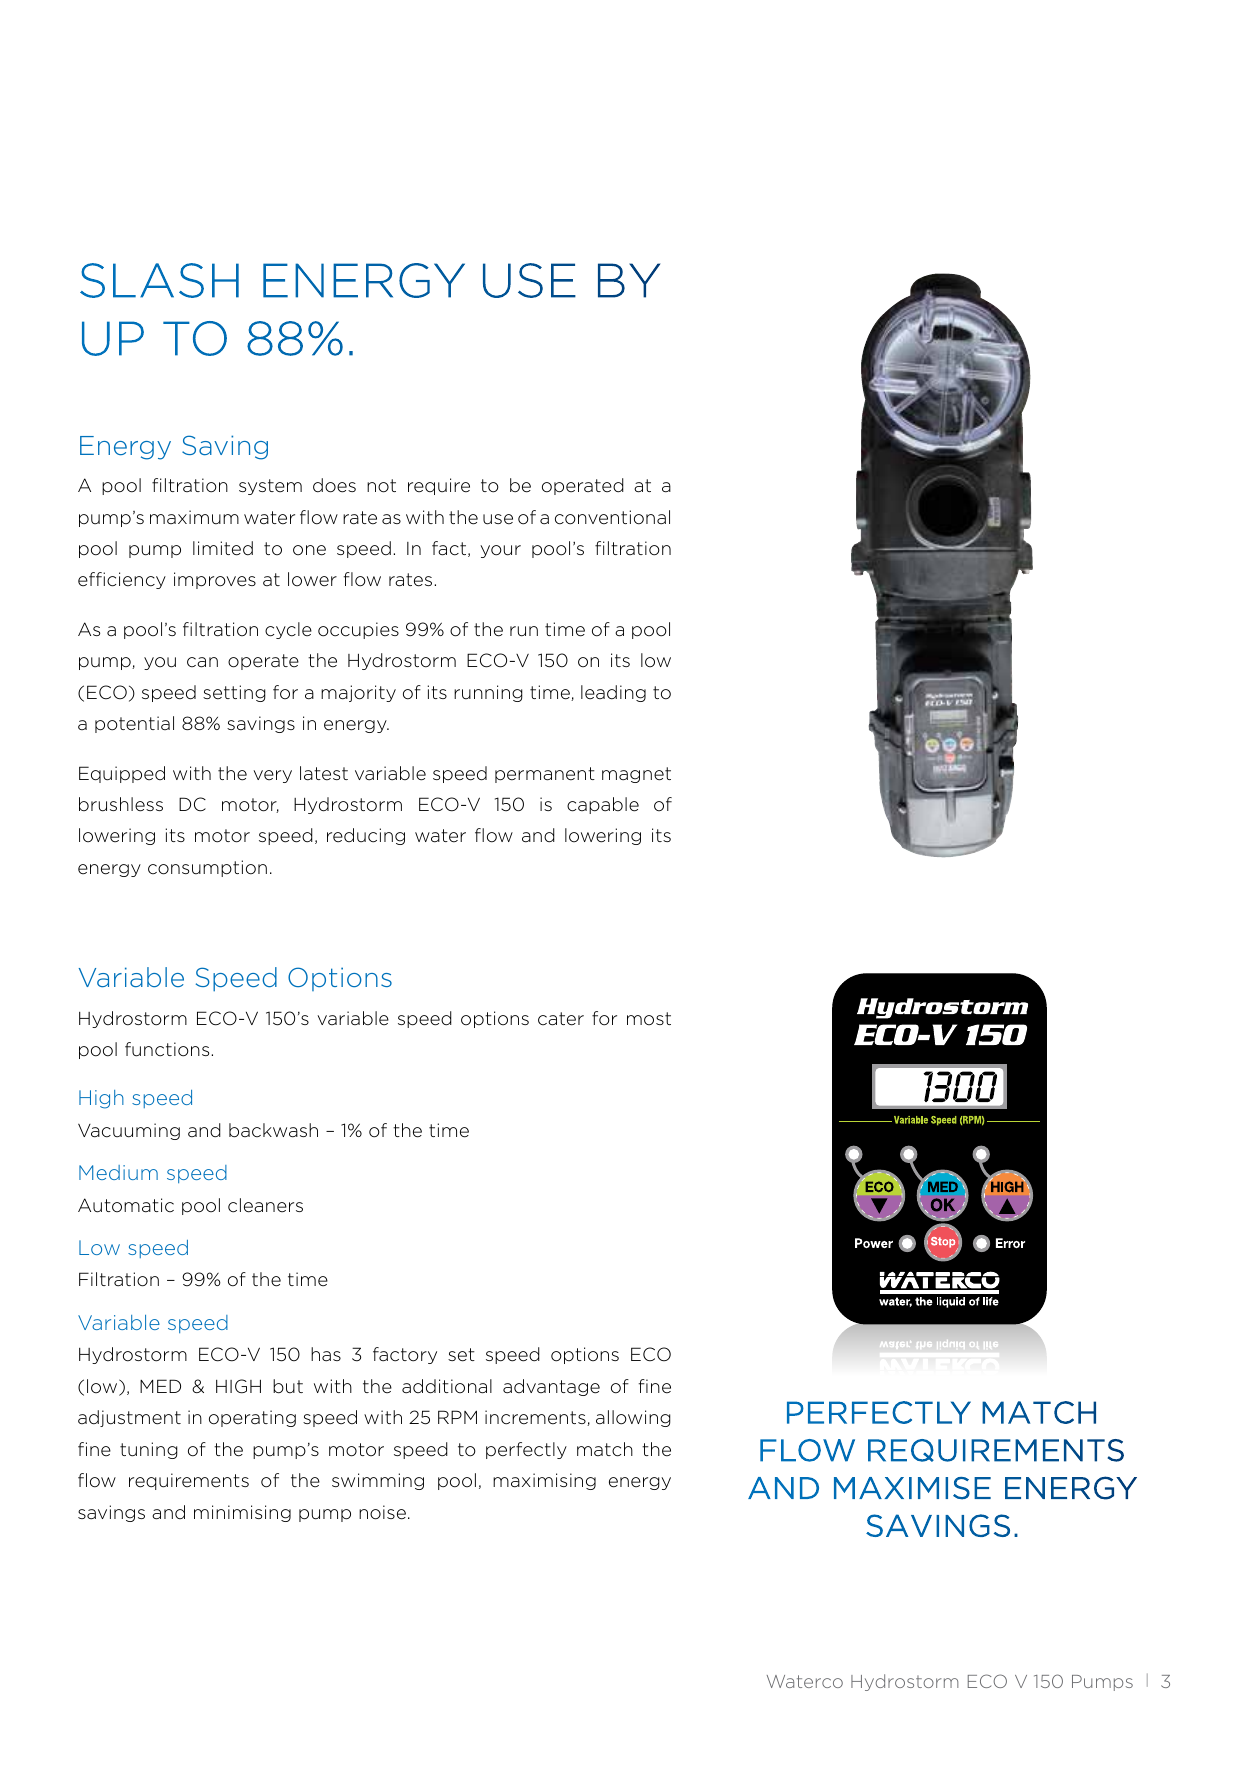 The height and width of the screenshot is (1766, 1249). Describe the element at coordinates (544, 1481) in the screenshot. I see `maximising` at that location.
